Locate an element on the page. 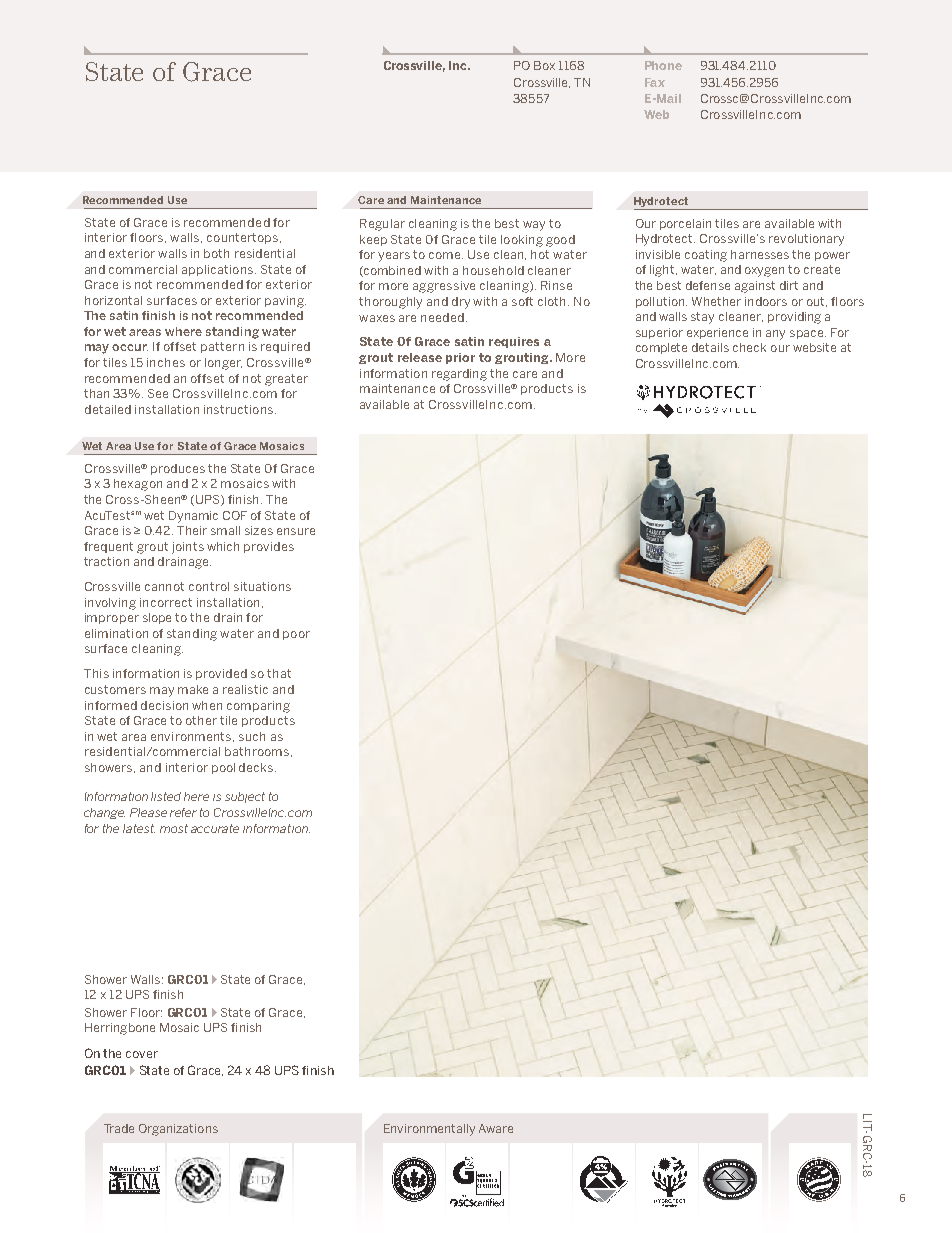  environments is located at coordinates (192, 737).
